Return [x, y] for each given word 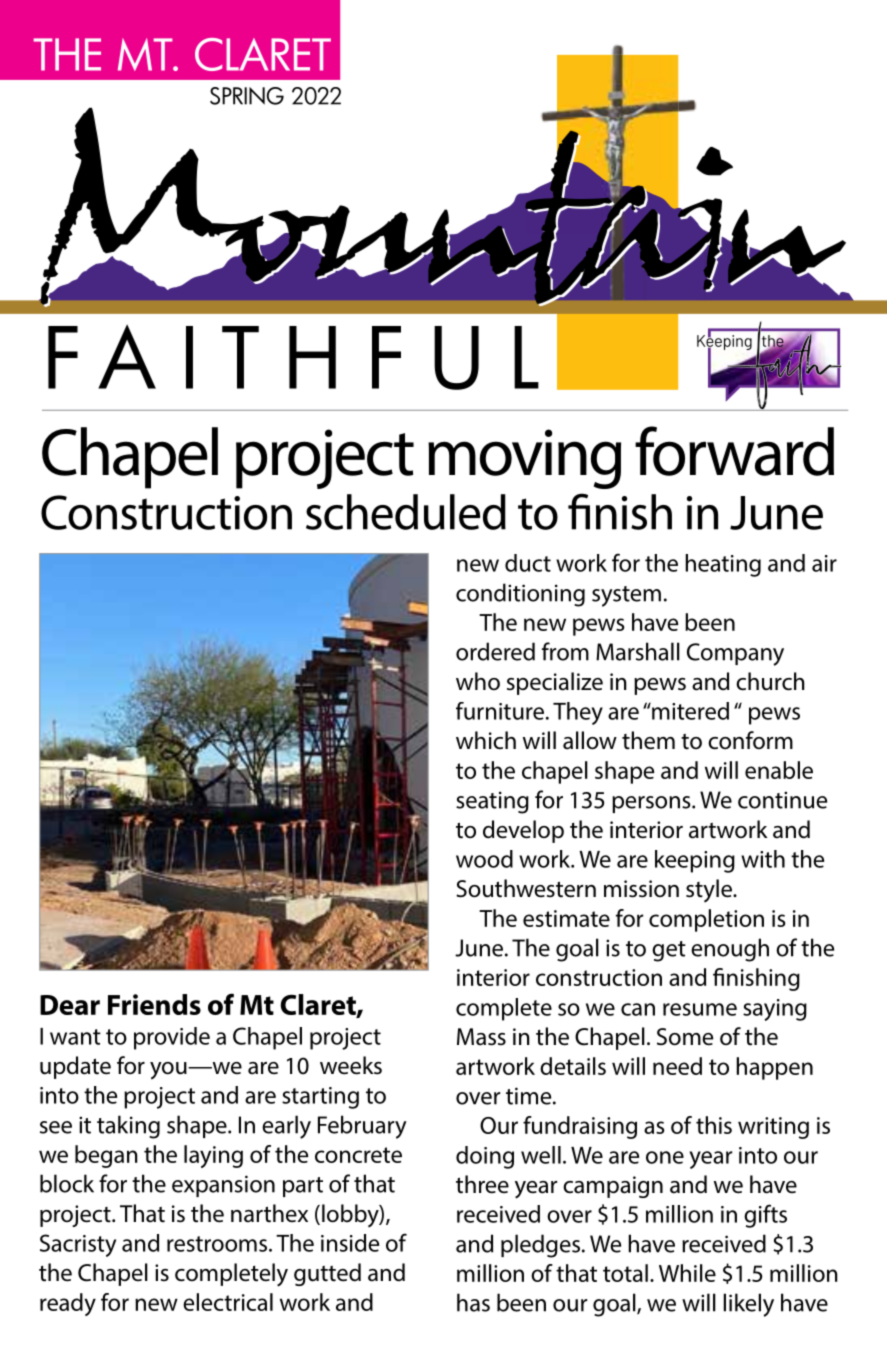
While [687, 1273]
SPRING [247, 96]
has [473, 1302]
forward [734, 451]
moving [524, 459]
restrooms [218, 1244]
